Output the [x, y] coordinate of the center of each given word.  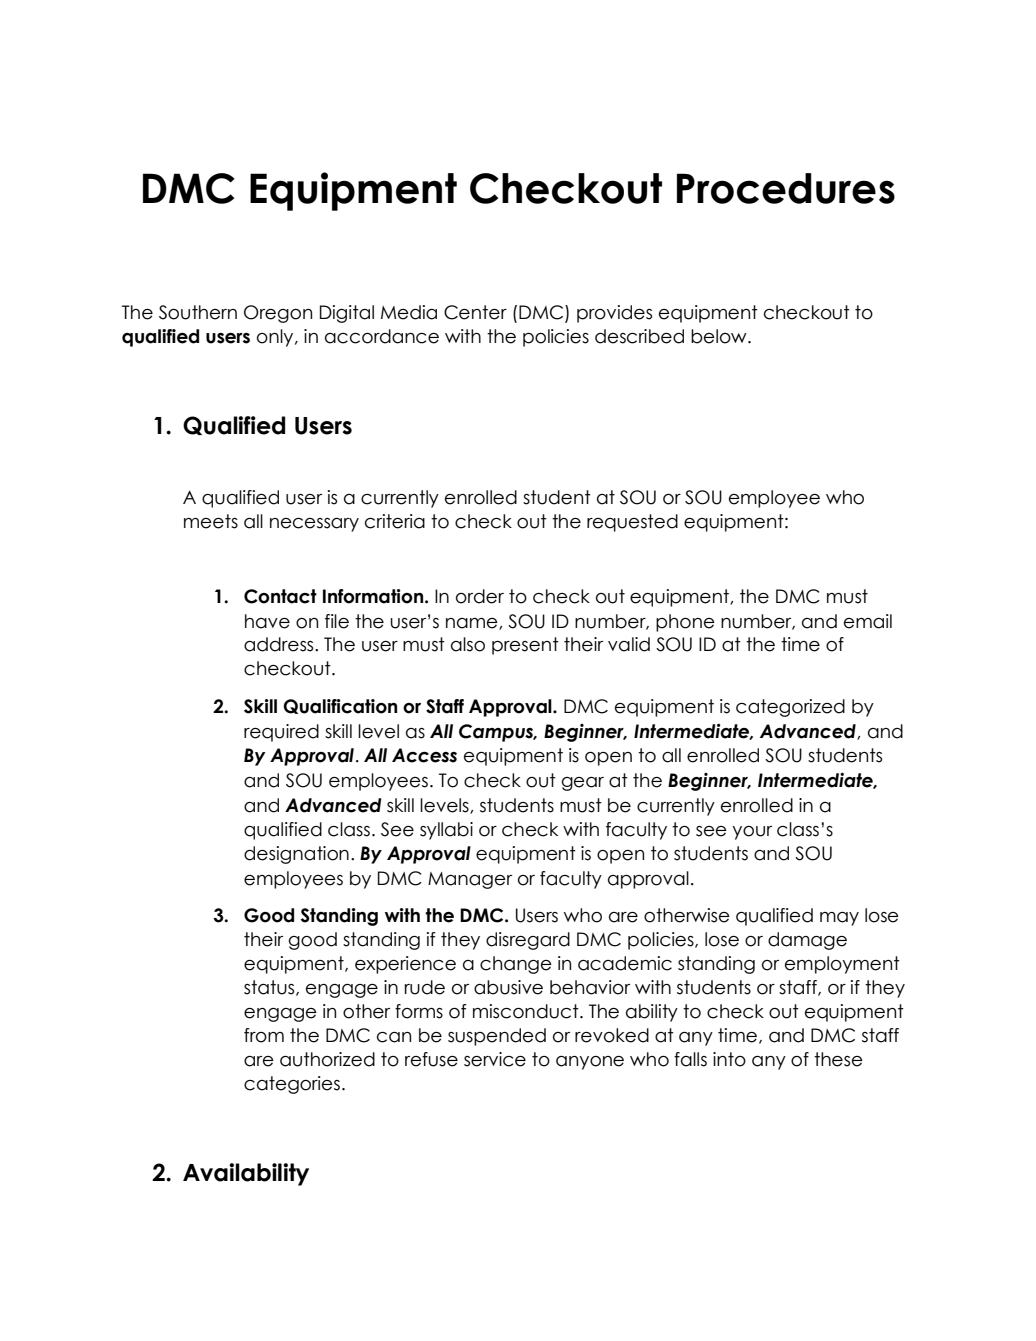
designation [296, 855]
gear [583, 784]
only [276, 338]
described [639, 336]
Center [475, 312]
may [839, 919]
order [480, 596]
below [720, 336]
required [281, 733]
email [868, 621]
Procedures [786, 188]
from [264, 1035]
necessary [314, 525]
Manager [470, 880]
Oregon [278, 314]
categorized [790, 708]
